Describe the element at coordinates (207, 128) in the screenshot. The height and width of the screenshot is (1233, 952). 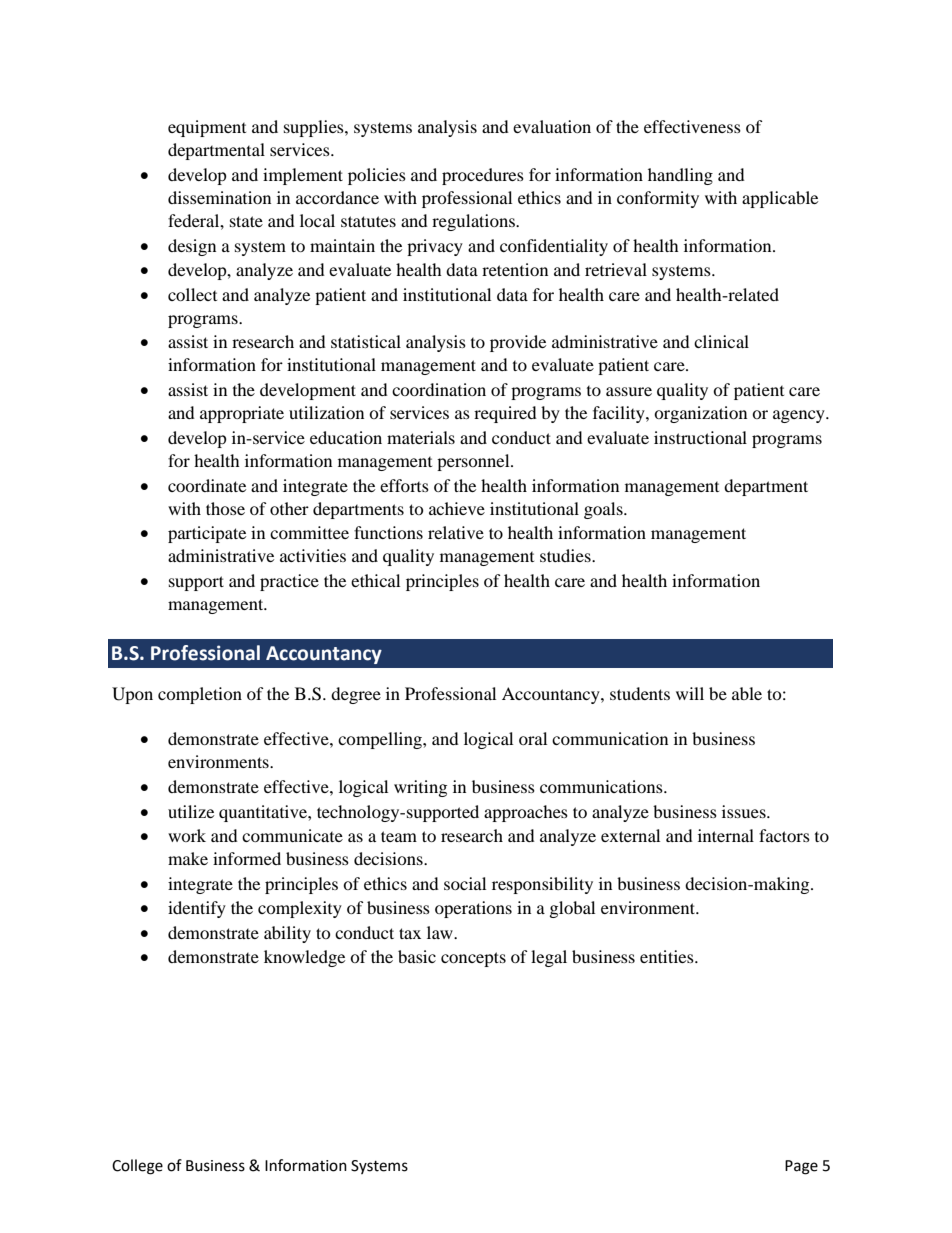
I see `equipment` at that location.
